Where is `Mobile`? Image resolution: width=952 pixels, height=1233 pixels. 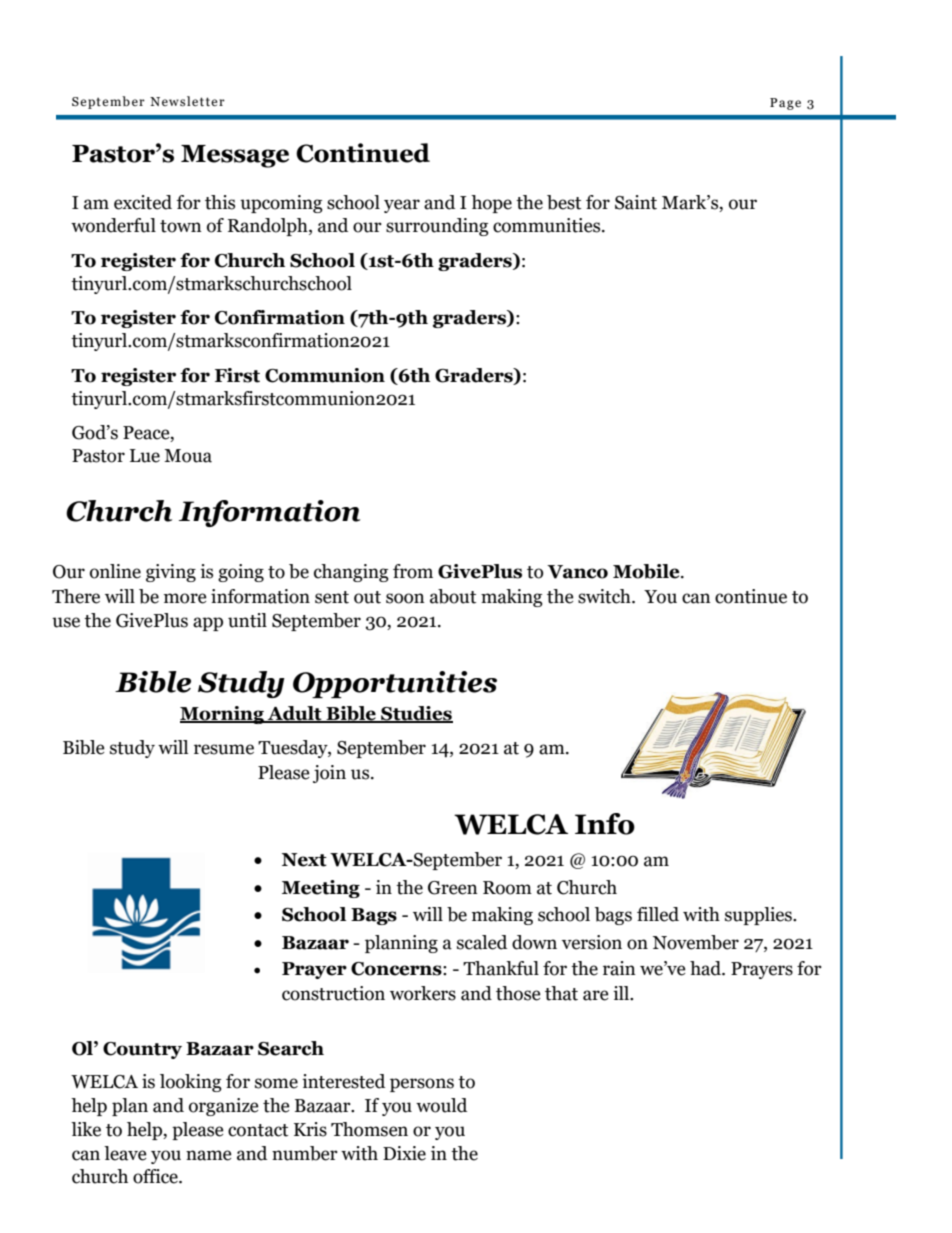
Mobile is located at coordinates (647, 571).
